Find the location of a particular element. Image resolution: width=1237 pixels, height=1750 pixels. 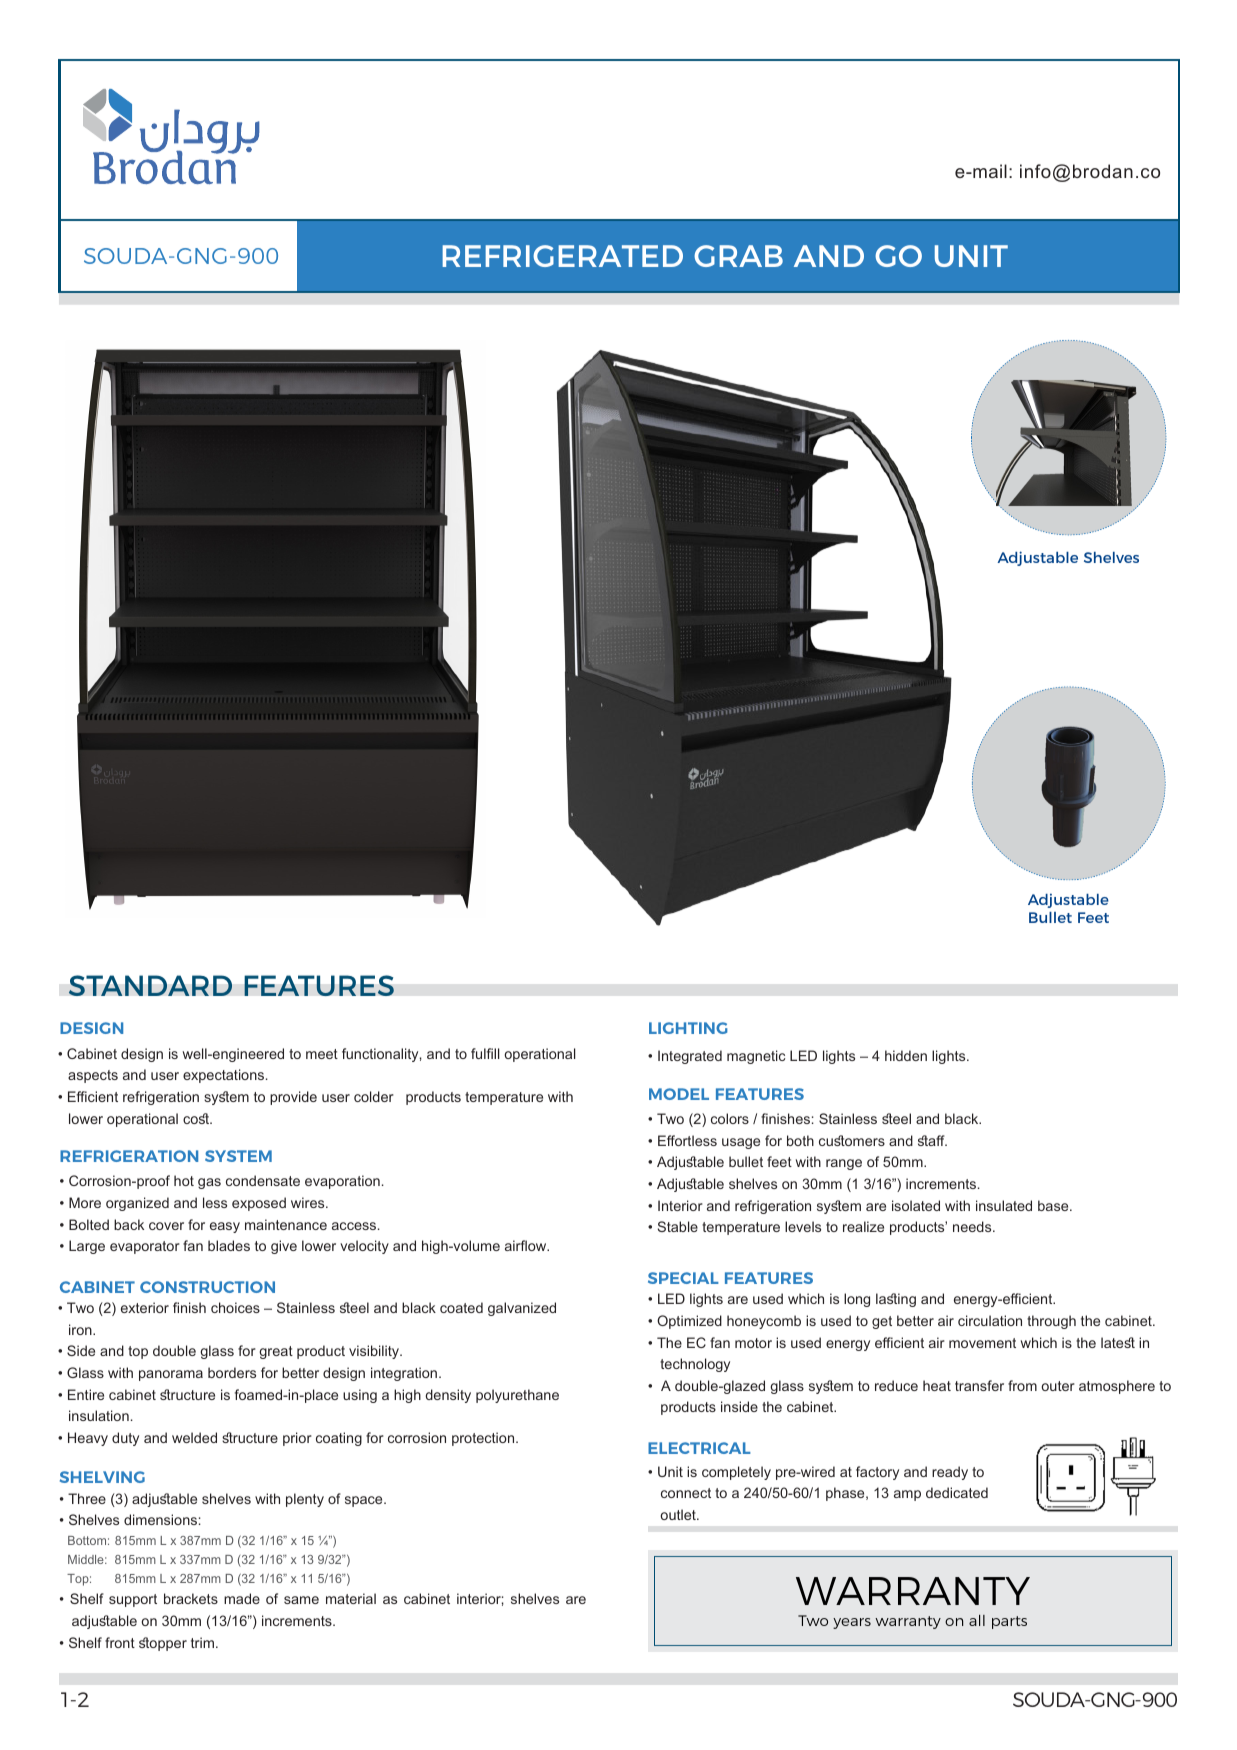

LIGHTING is located at coordinates (688, 1028).
